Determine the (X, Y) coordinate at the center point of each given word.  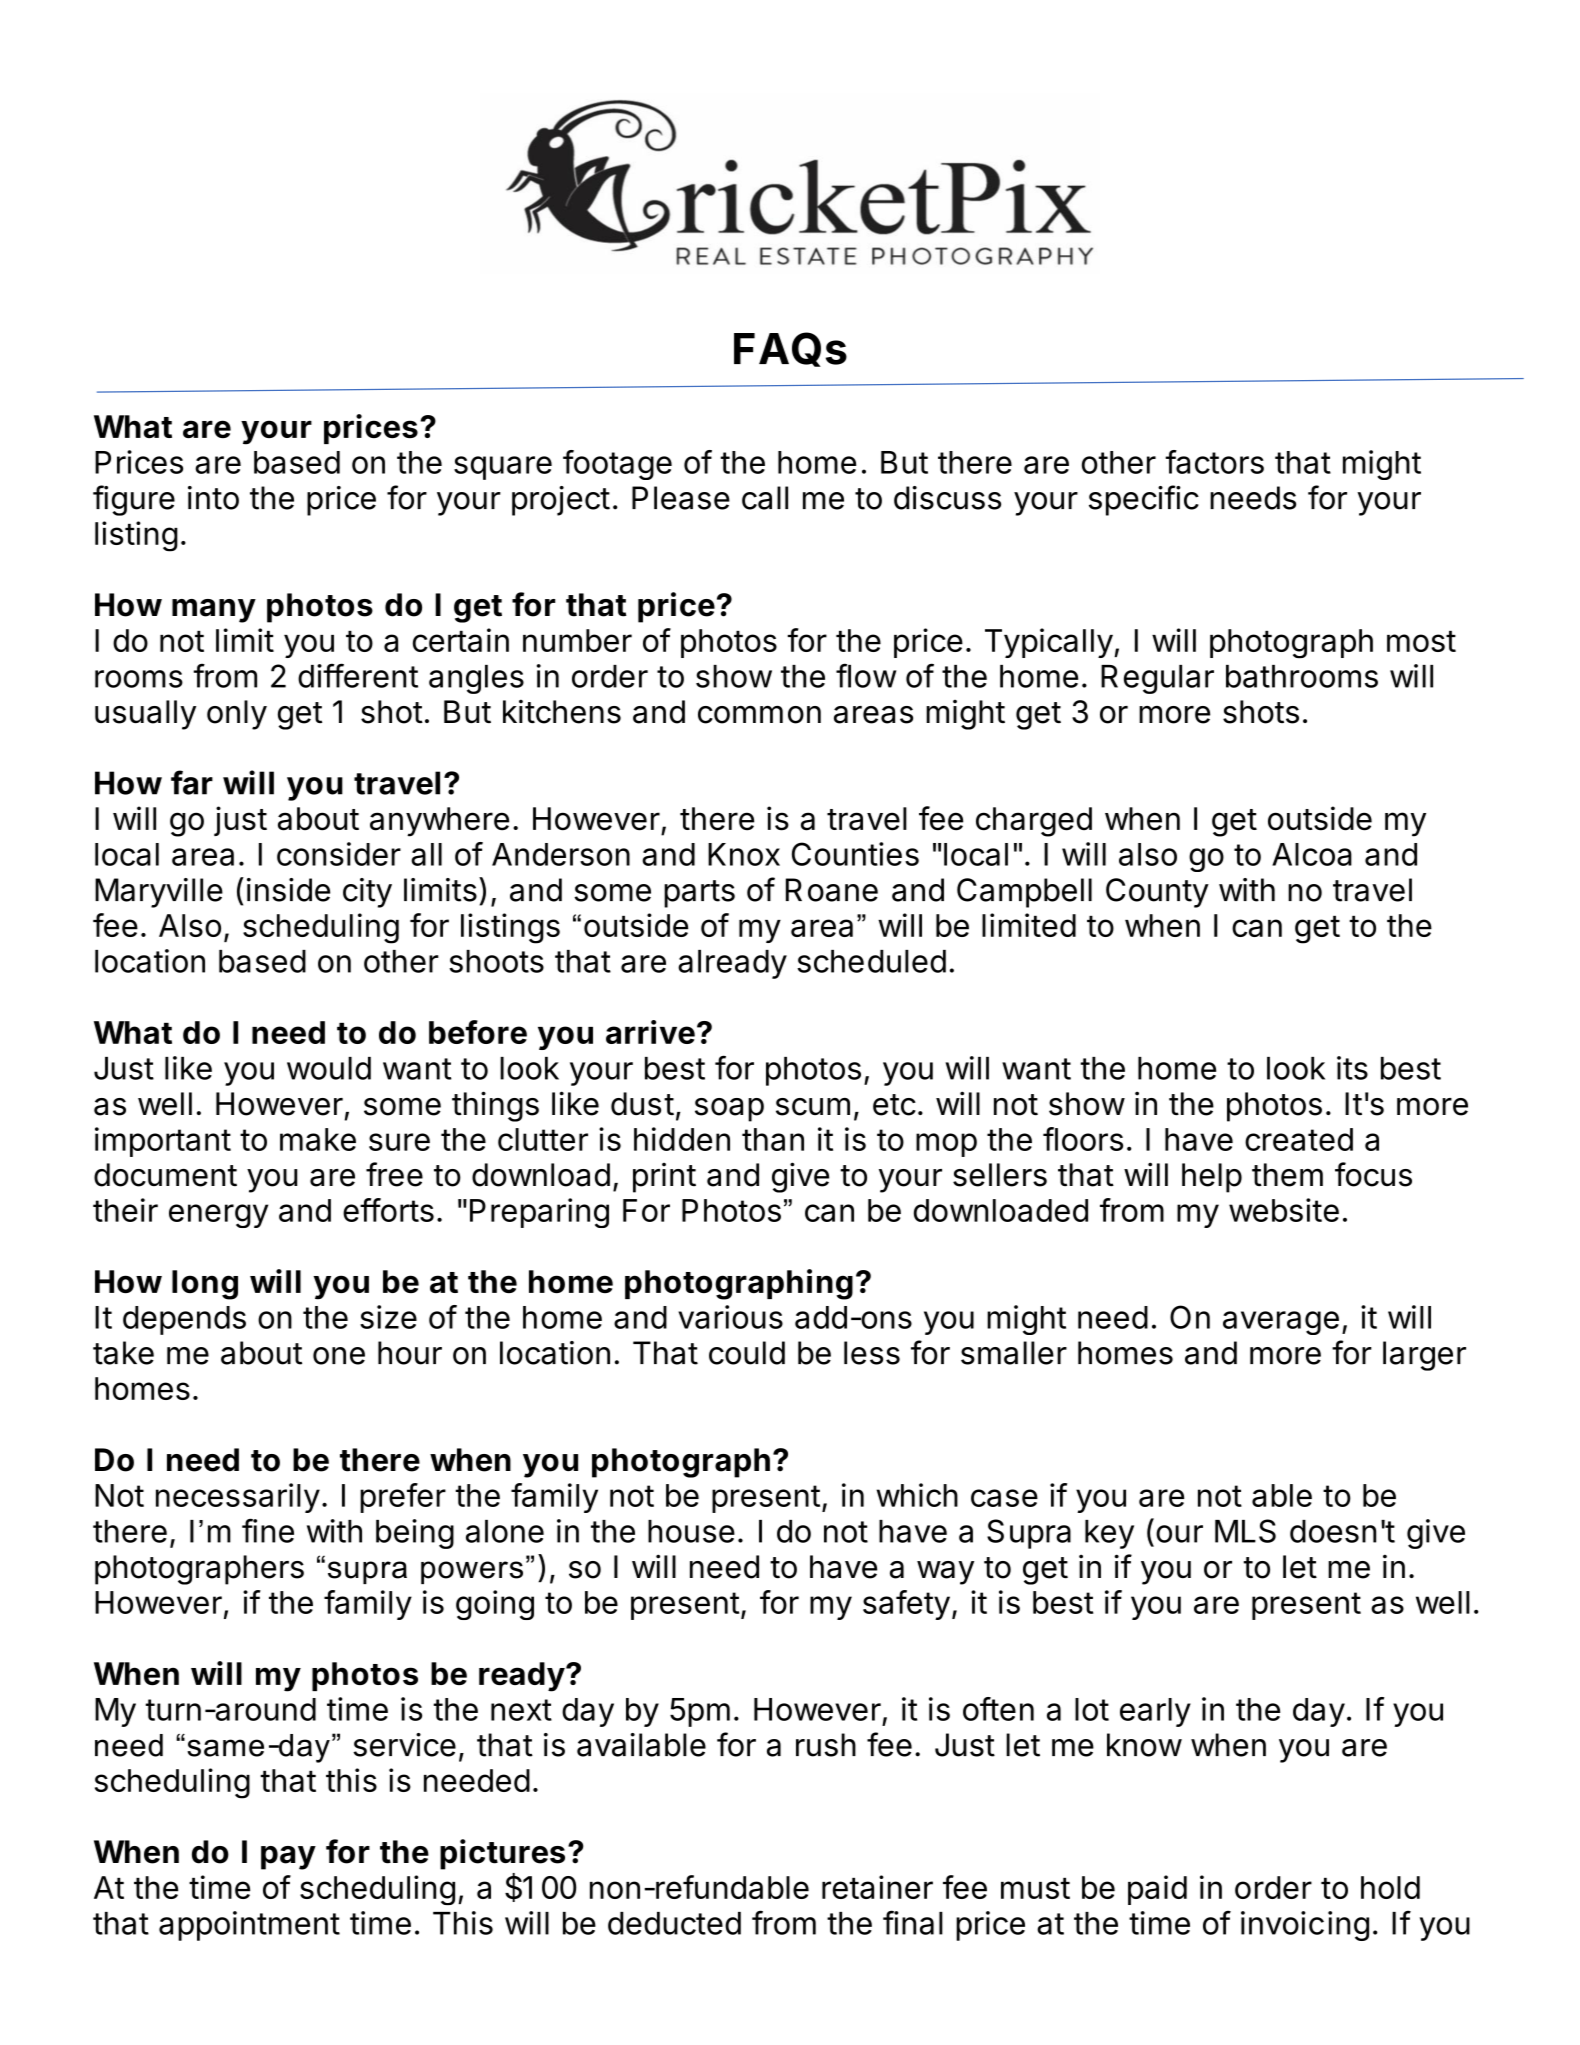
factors (1214, 462)
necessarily (238, 1498)
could (747, 1353)
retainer (877, 1887)
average (1281, 1323)
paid (1157, 1890)
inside (288, 890)
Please (681, 498)
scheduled (871, 961)
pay (288, 1858)
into (213, 498)
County (1157, 893)
